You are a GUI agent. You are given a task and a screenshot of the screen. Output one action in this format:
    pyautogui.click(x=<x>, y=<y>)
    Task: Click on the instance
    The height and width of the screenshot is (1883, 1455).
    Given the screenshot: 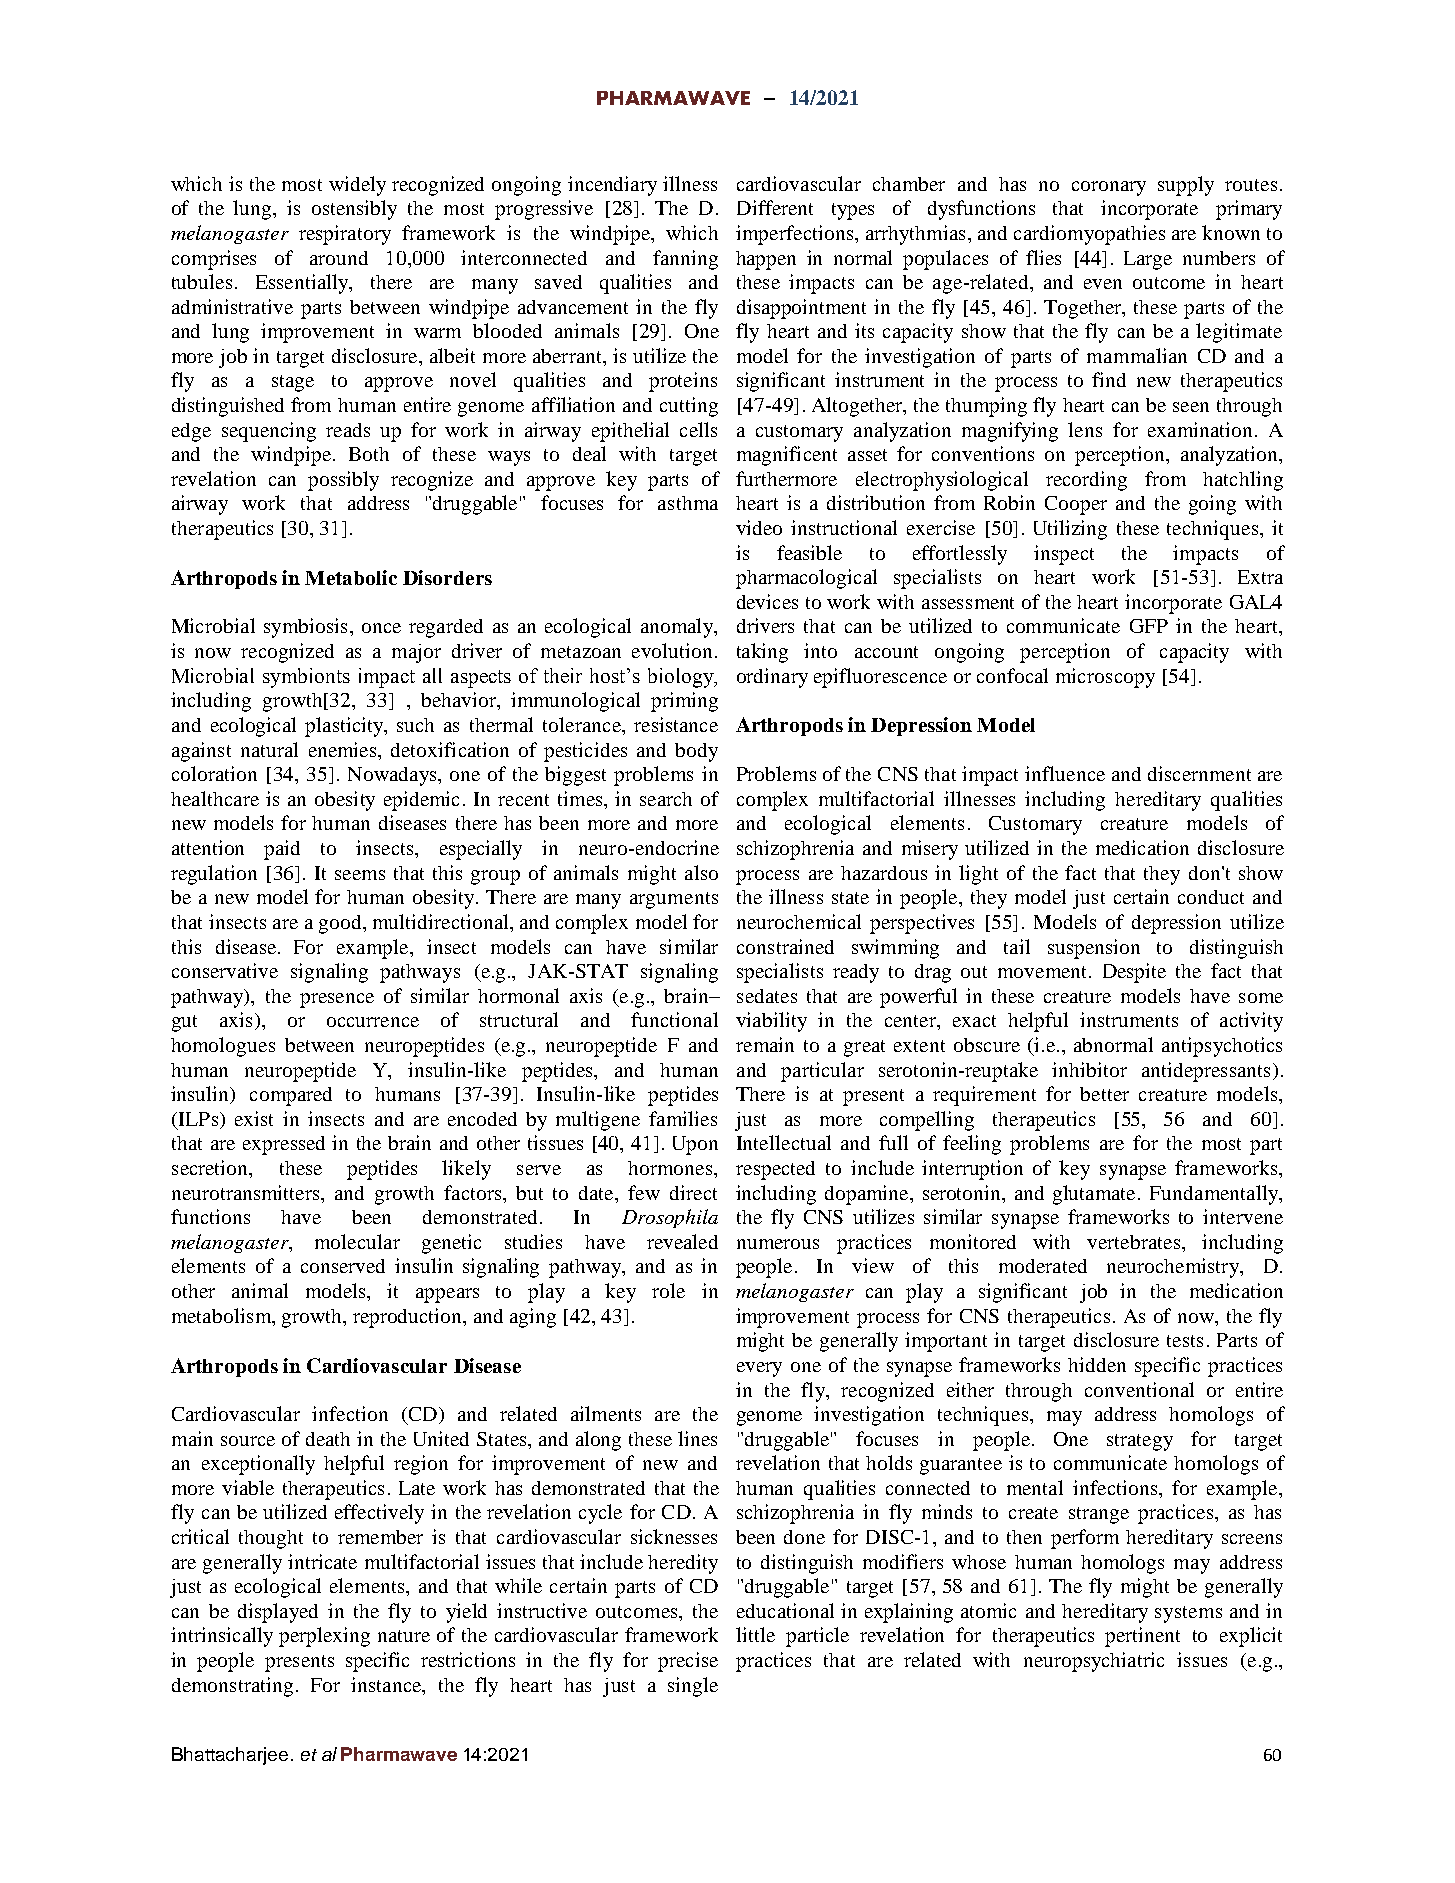 What is the action you would take?
    pyautogui.click(x=387, y=1684)
